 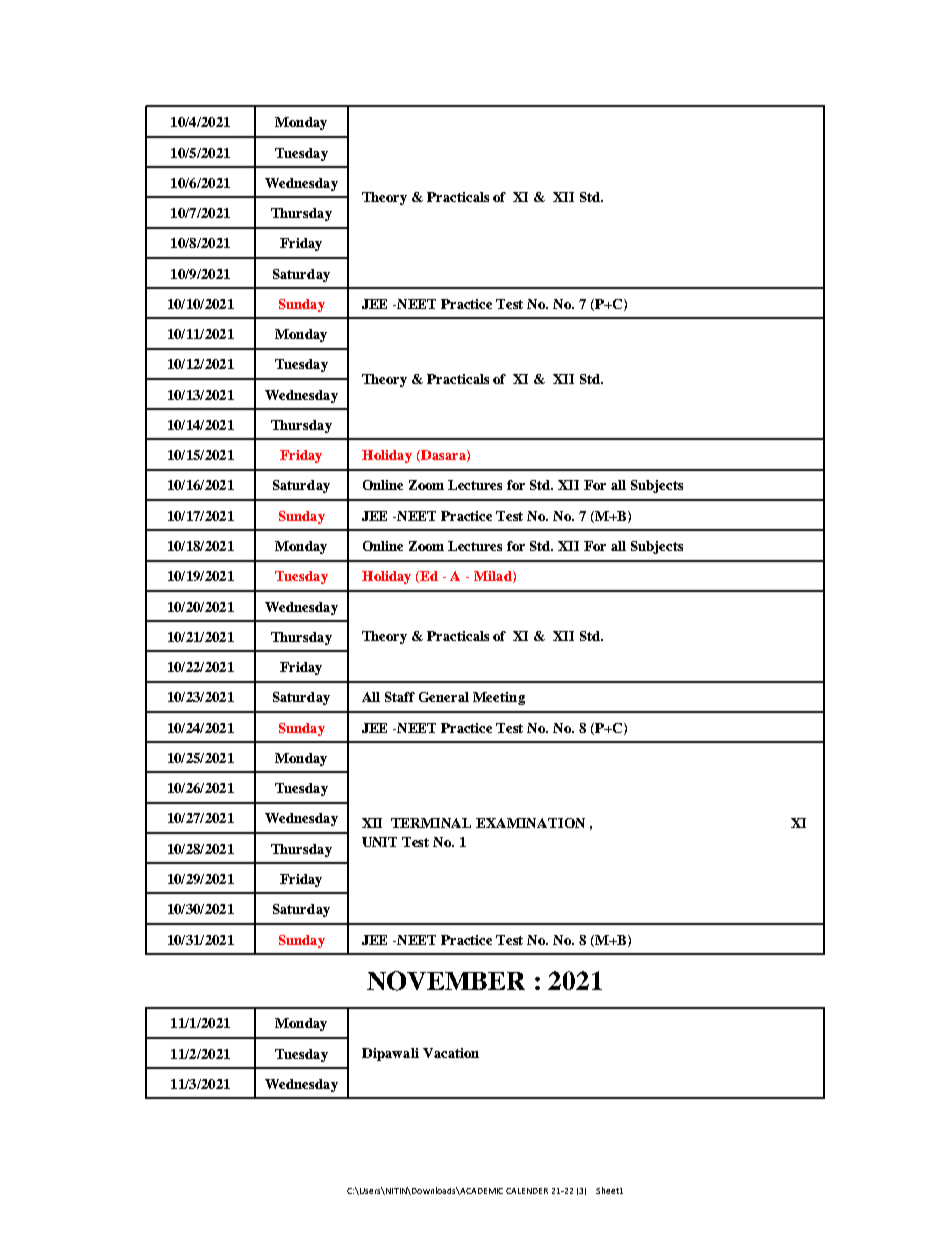 I want to click on EXAMINATION, so click(x=530, y=823).
